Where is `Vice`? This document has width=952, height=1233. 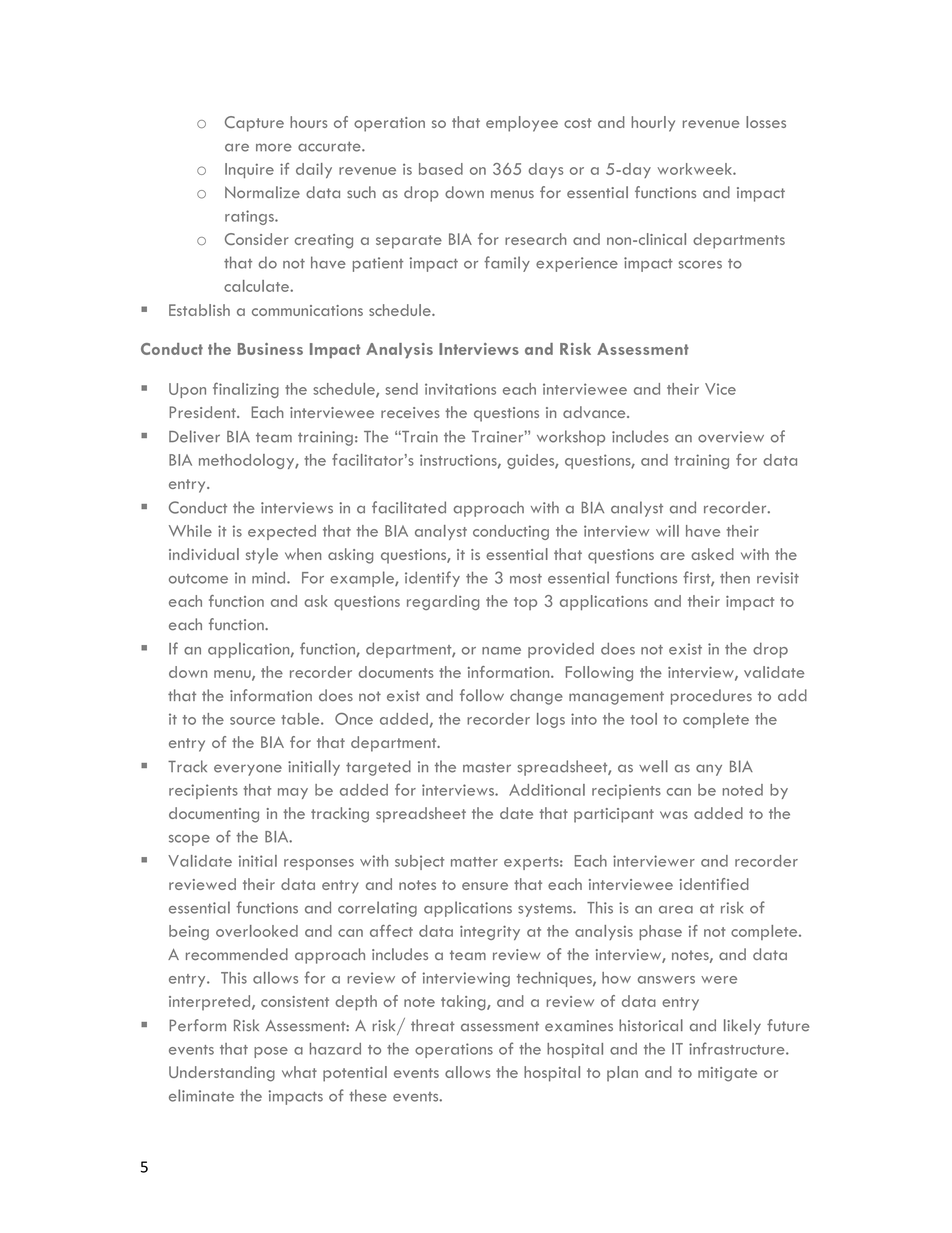
Vice is located at coordinates (720, 389).
